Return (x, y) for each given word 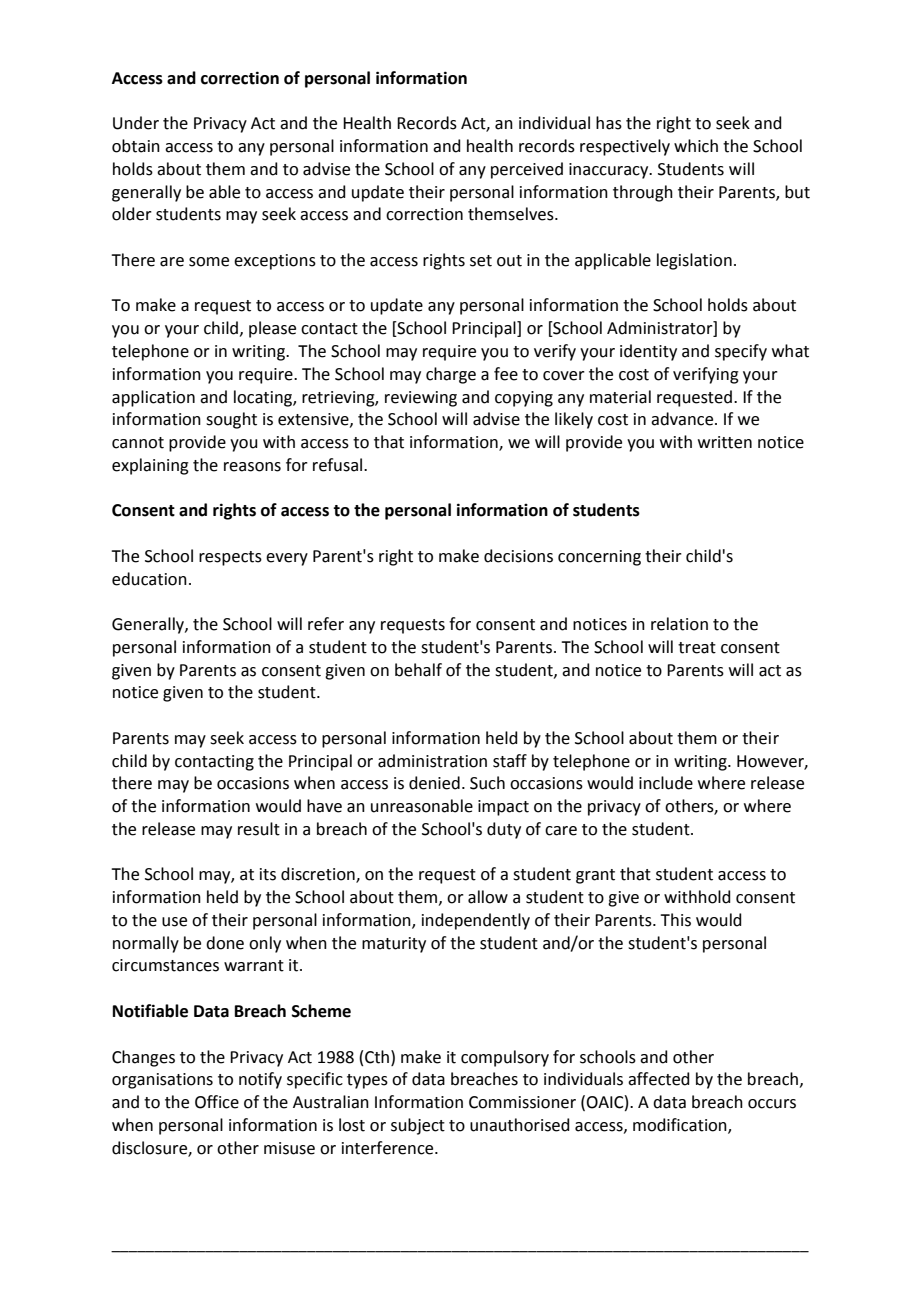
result (259, 829)
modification (681, 1125)
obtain (136, 146)
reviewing (421, 399)
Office (217, 1102)
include (666, 783)
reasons (252, 467)
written (725, 442)
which (696, 146)
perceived (527, 170)
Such (487, 783)
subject (418, 1126)
